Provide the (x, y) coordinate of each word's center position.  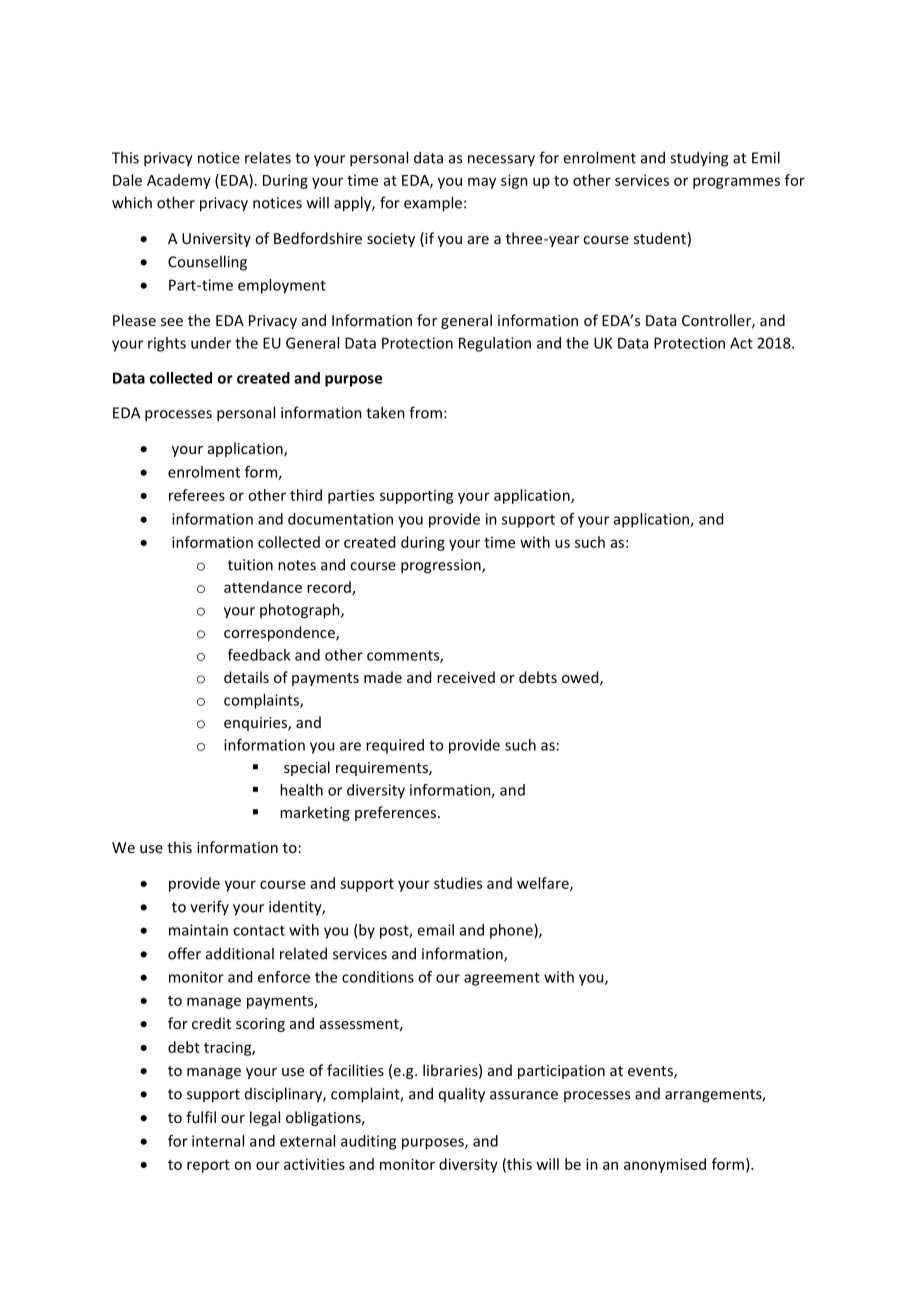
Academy (179, 181)
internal (218, 1141)
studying (699, 159)
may (482, 183)
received (466, 677)
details (246, 677)
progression (442, 566)
